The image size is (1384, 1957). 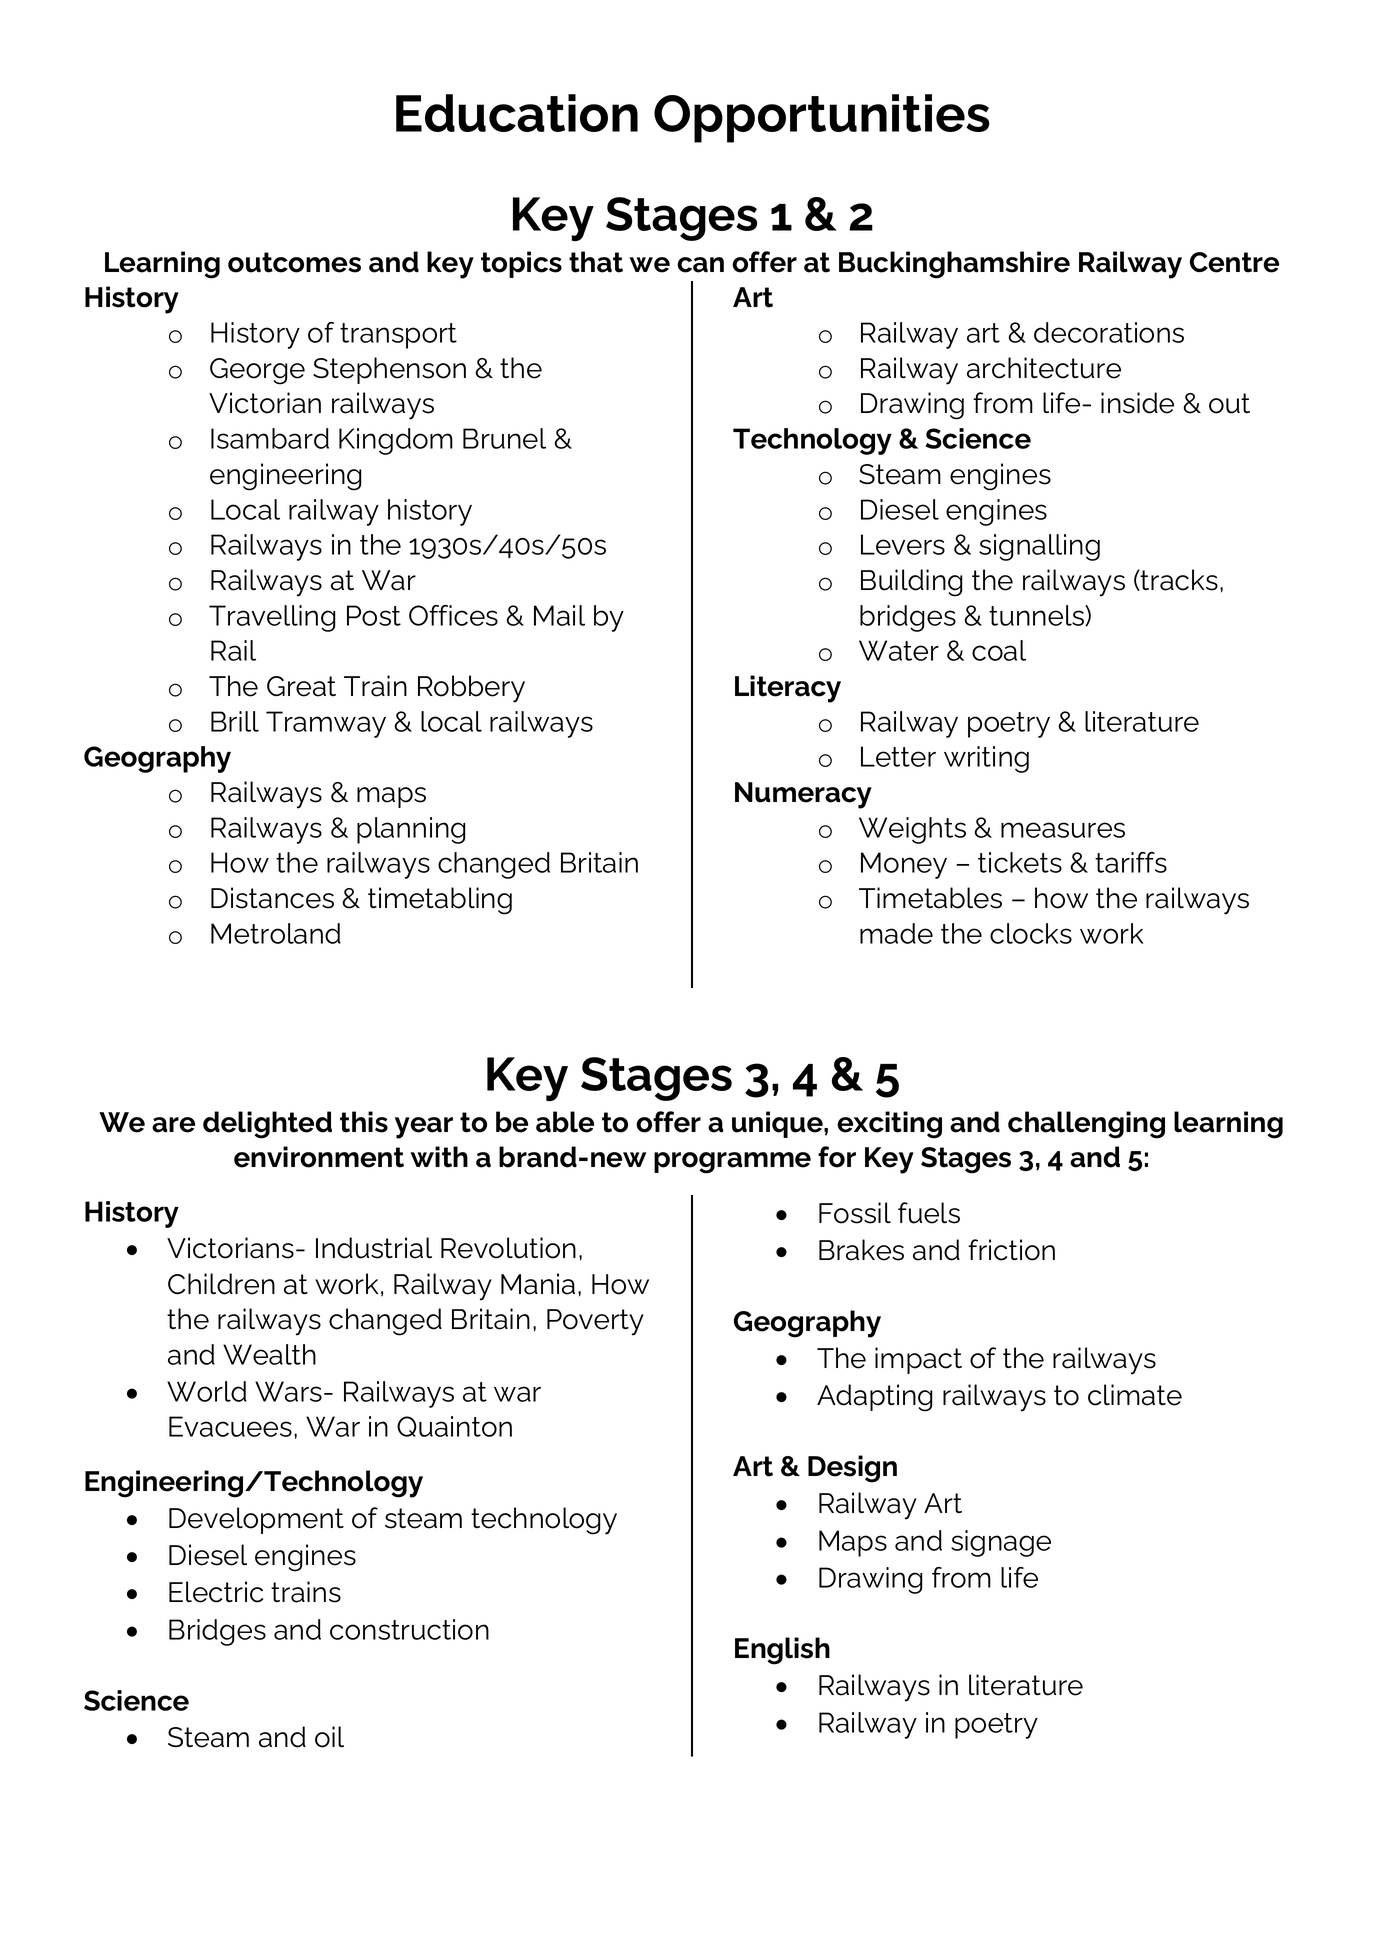 I want to click on English, so click(x=782, y=1651).
